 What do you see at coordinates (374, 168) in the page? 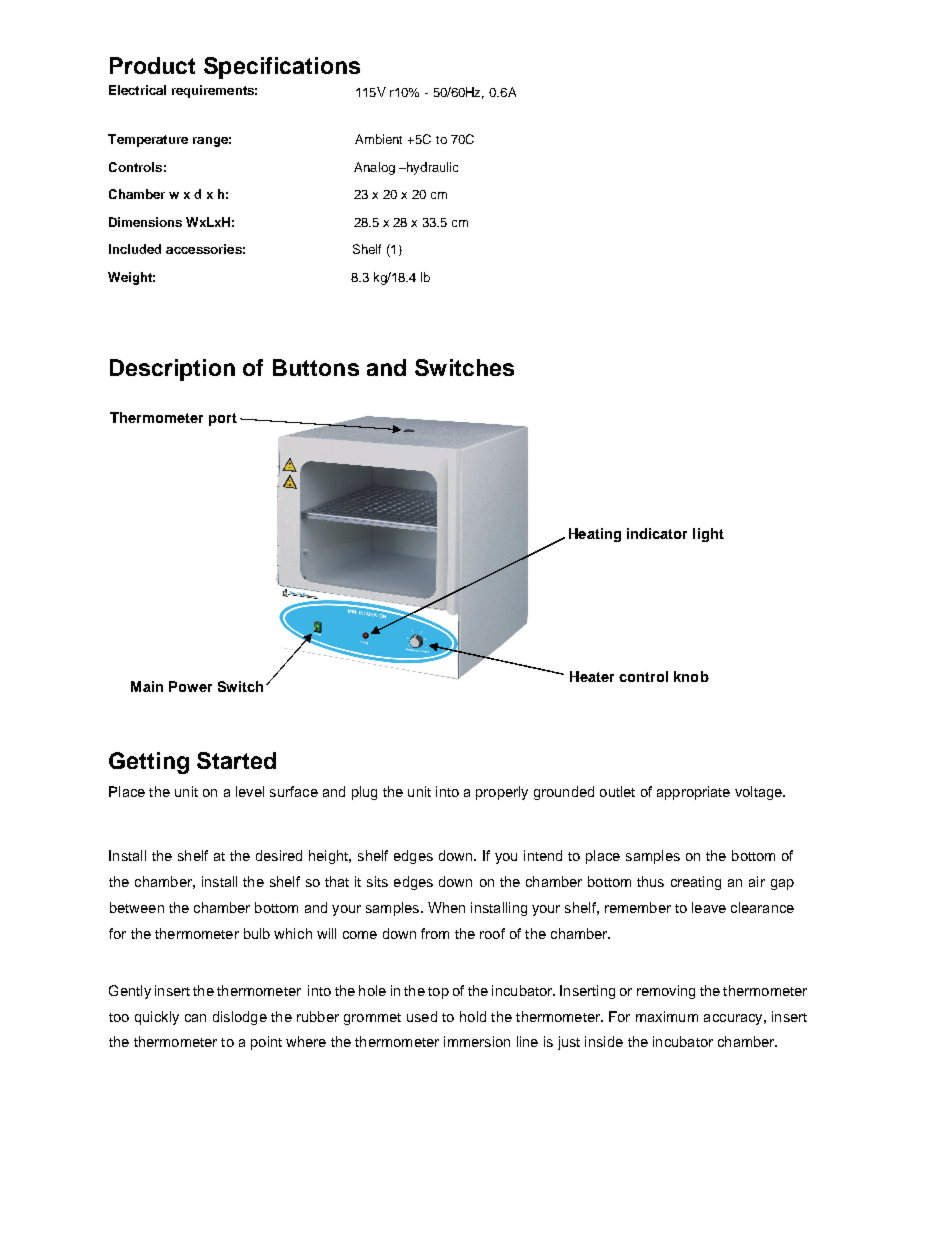
I see `Analog` at bounding box center [374, 168].
